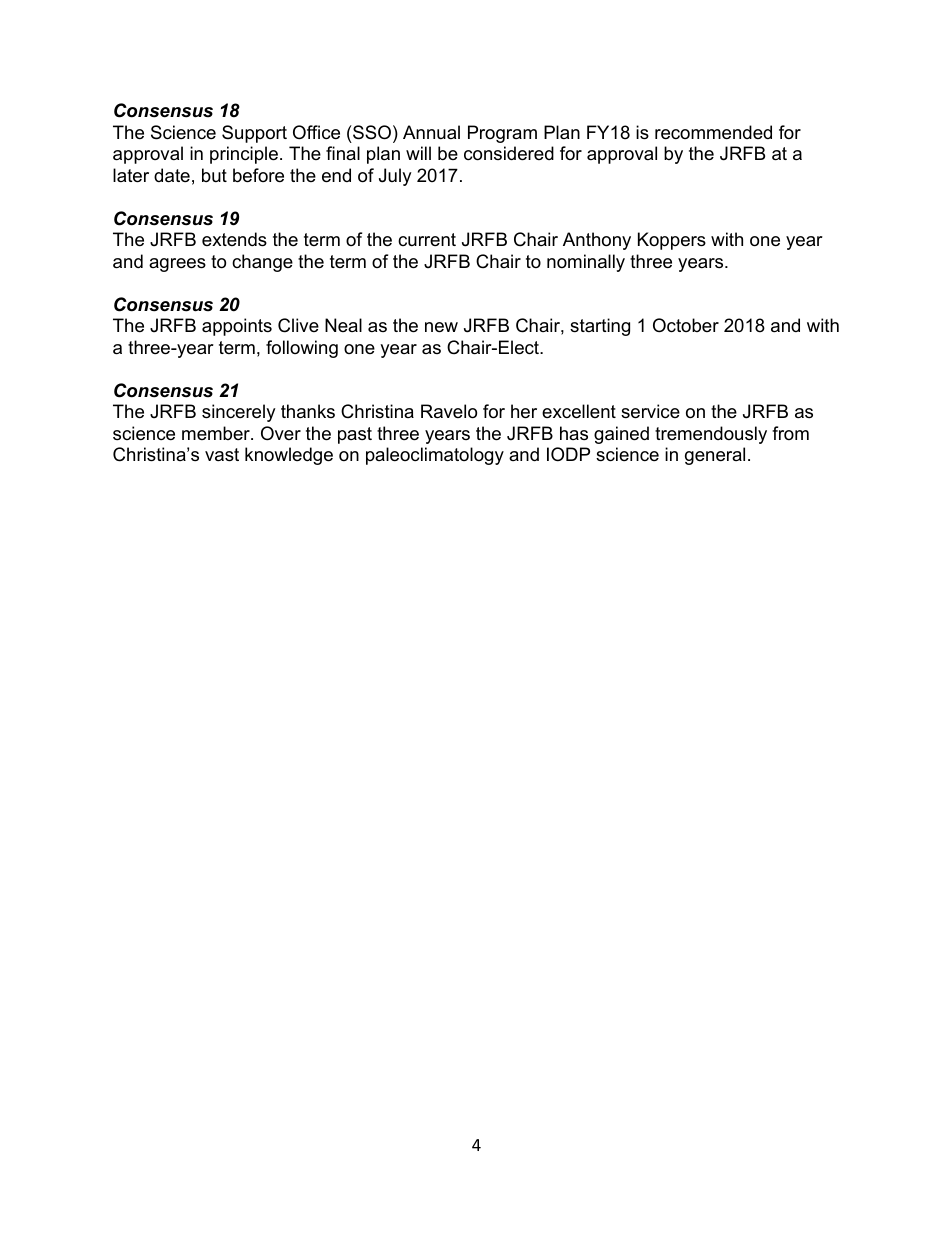  Describe the element at coordinates (568, 454) in the screenshot. I see `IODP` at that location.
